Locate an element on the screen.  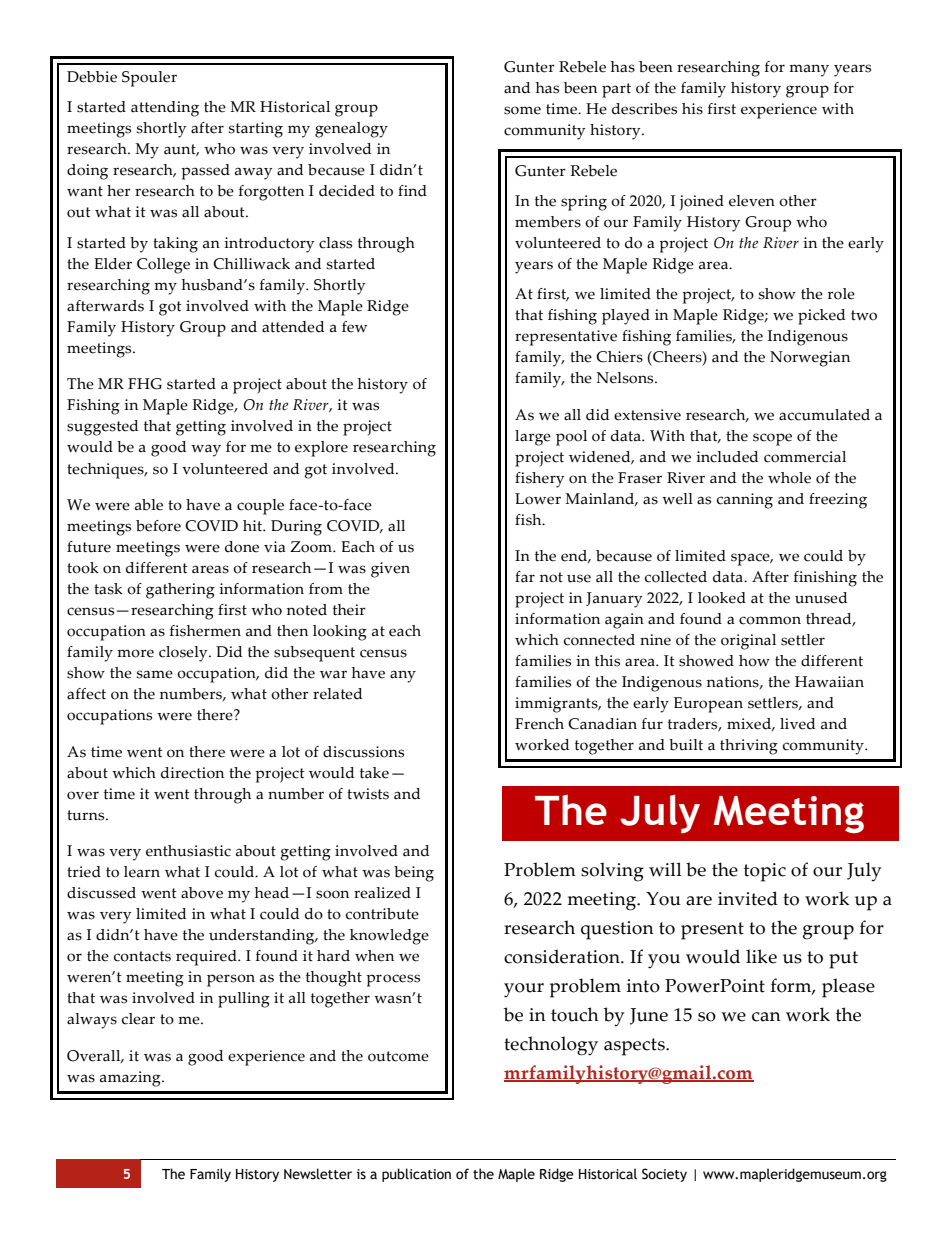
direction is located at coordinates (192, 773).
